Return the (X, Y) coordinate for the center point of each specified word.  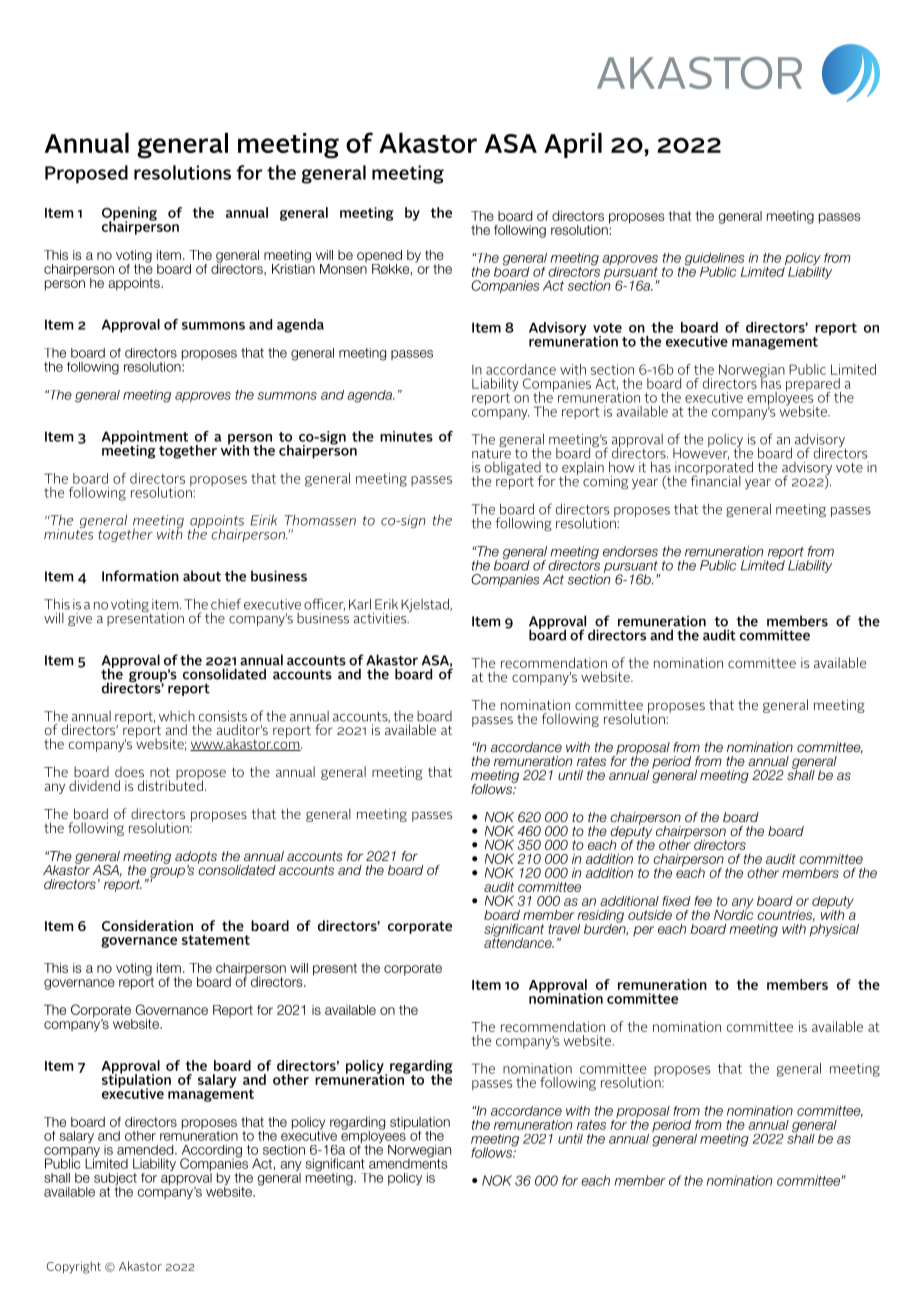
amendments (408, 1162)
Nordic (733, 913)
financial (716, 480)
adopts (196, 858)
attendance (519, 941)
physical (834, 929)
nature (491, 454)
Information (140, 576)
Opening (129, 215)
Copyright (73, 1267)
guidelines (713, 260)
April (573, 145)
